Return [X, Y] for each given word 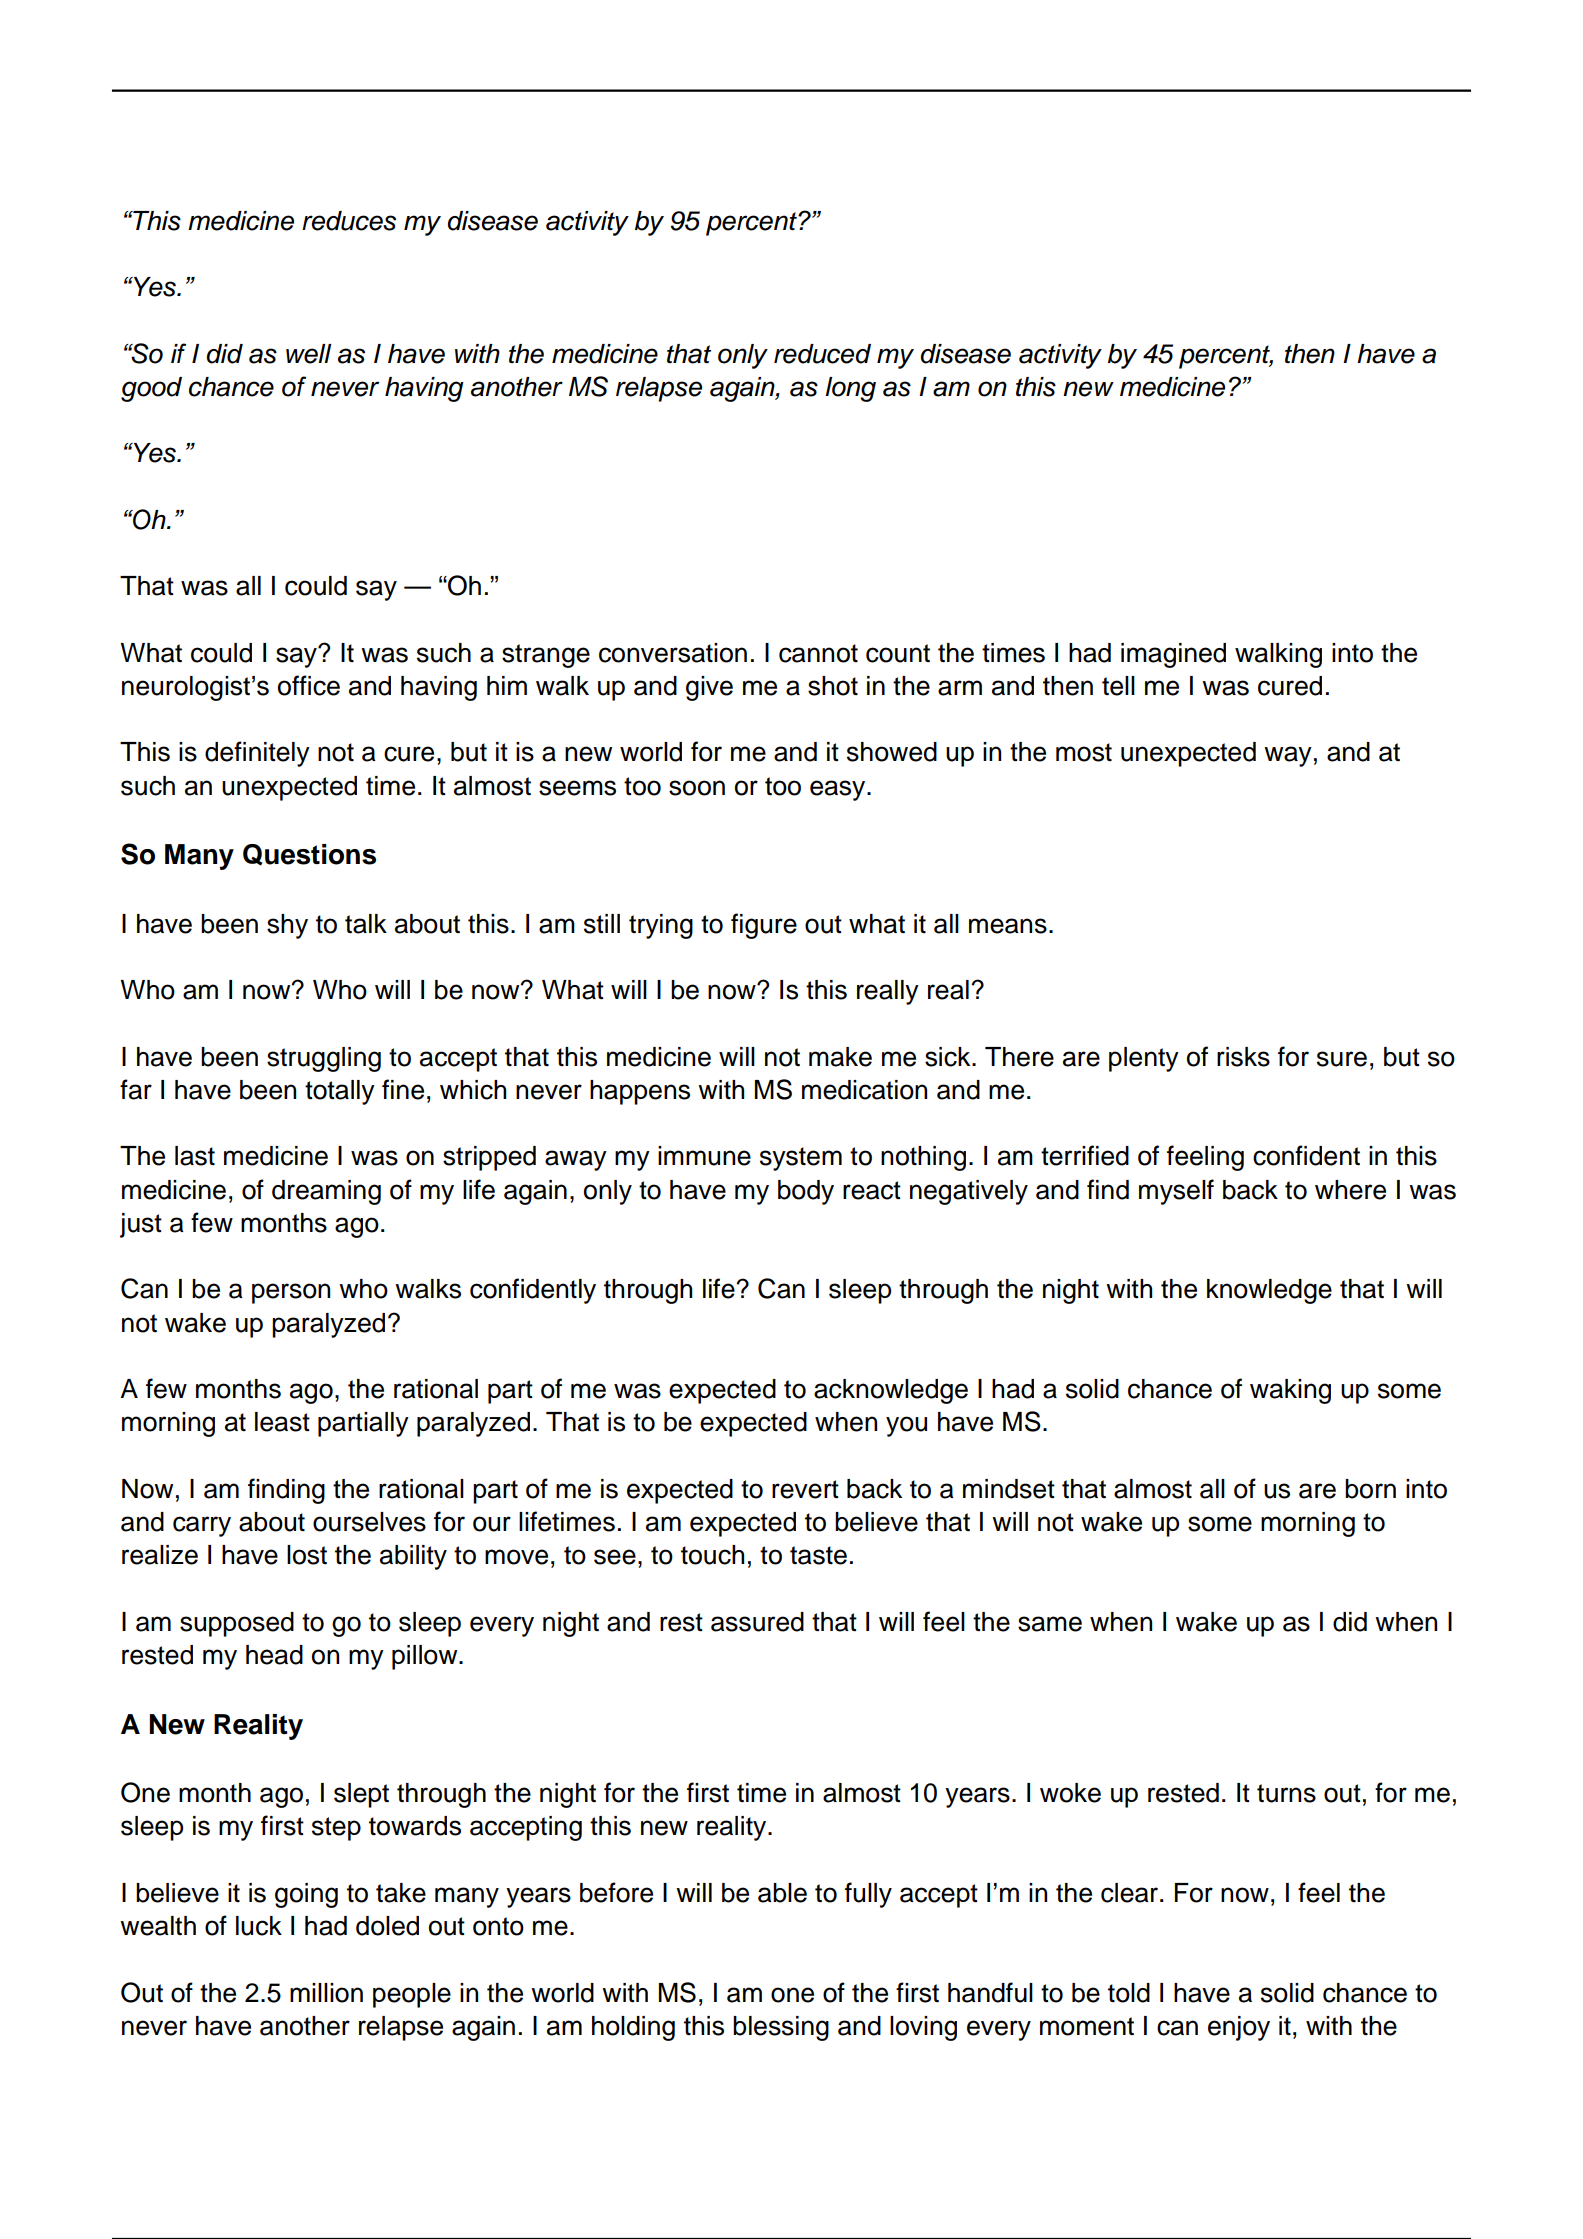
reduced [822, 354]
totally [340, 1092]
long [850, 389]
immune [704, 1156]
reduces [349, 221]
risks [1243, 1057]
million [326, 1993]
